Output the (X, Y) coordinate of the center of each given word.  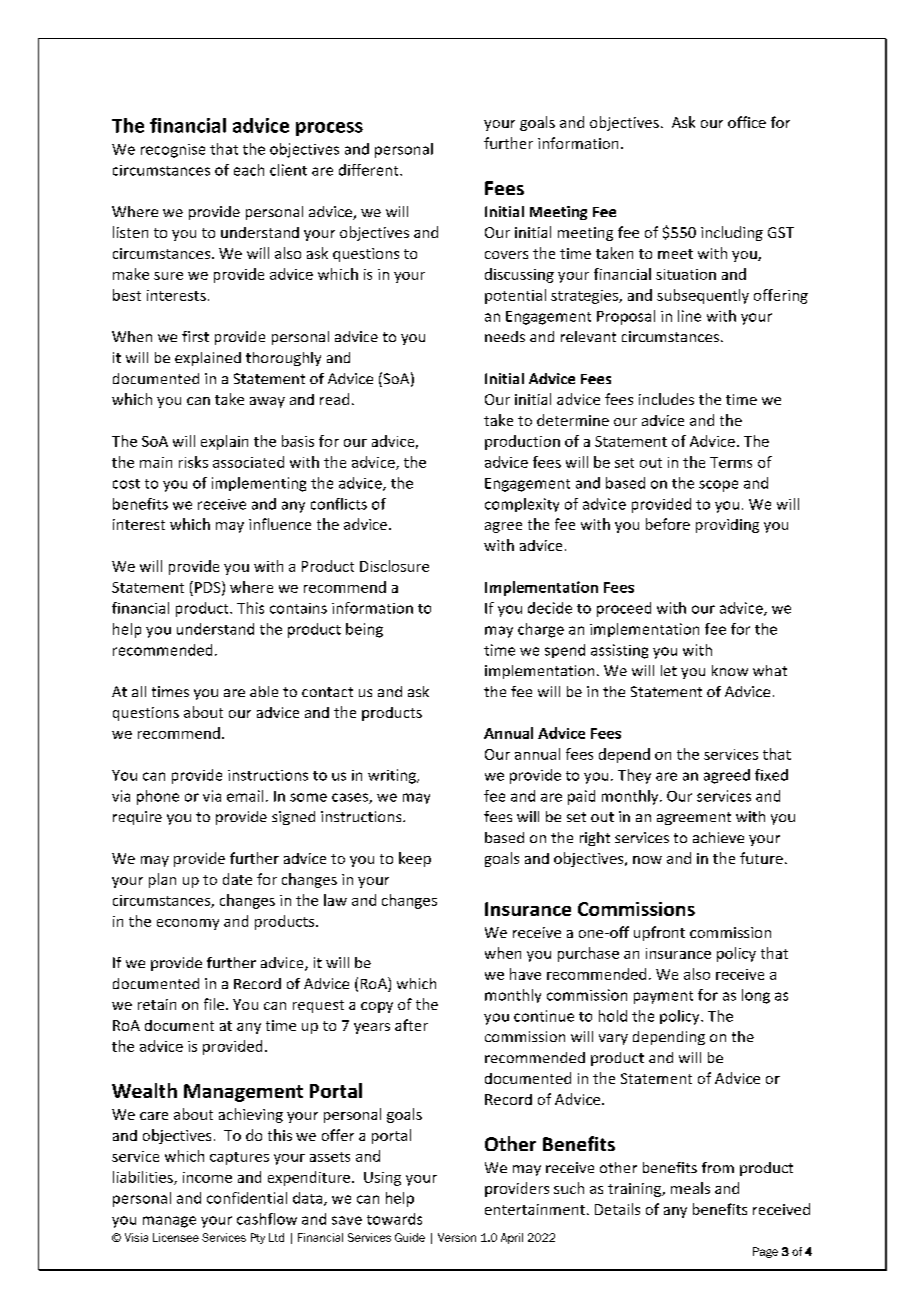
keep (415, 859)
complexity (522, 505)
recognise (173, 151)
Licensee (176, 1237)
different (370, 170)
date (237, 879)
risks (193, 462)
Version (457, 1237)
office (747, 122)
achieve (718, 837)
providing (727, 526)
